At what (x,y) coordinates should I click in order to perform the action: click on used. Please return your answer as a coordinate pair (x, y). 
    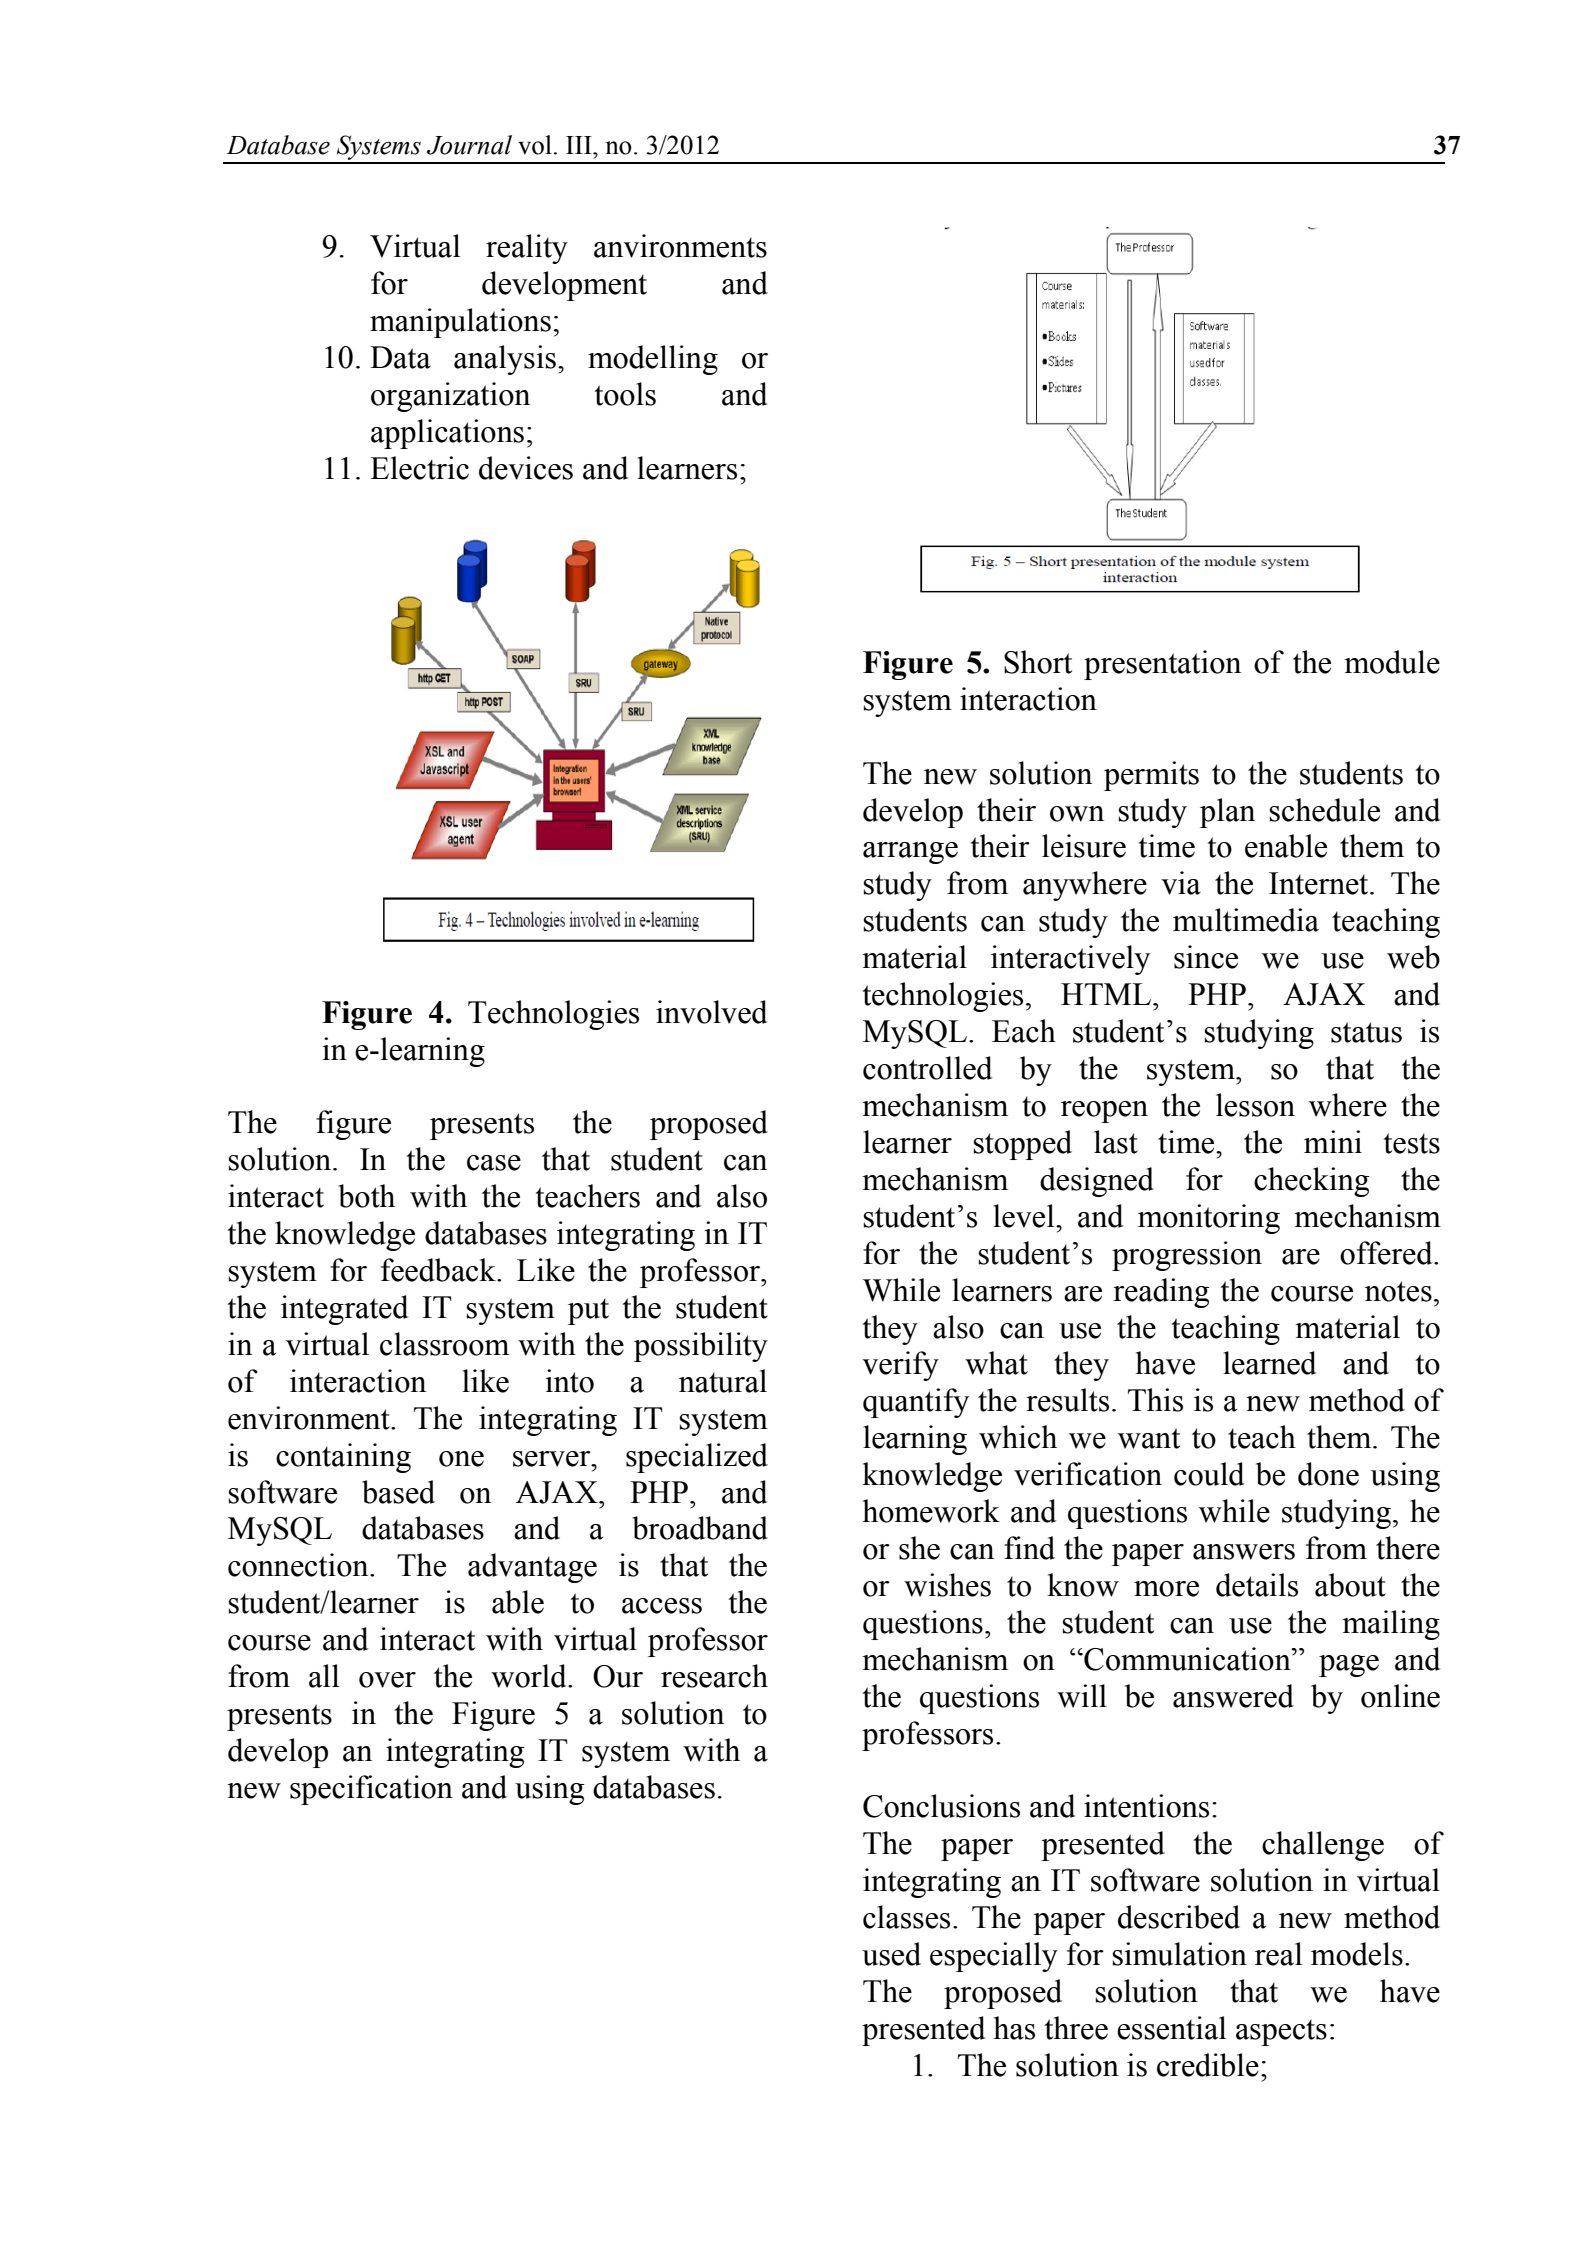
    Looking at the image, I should click on (891, 1954).
